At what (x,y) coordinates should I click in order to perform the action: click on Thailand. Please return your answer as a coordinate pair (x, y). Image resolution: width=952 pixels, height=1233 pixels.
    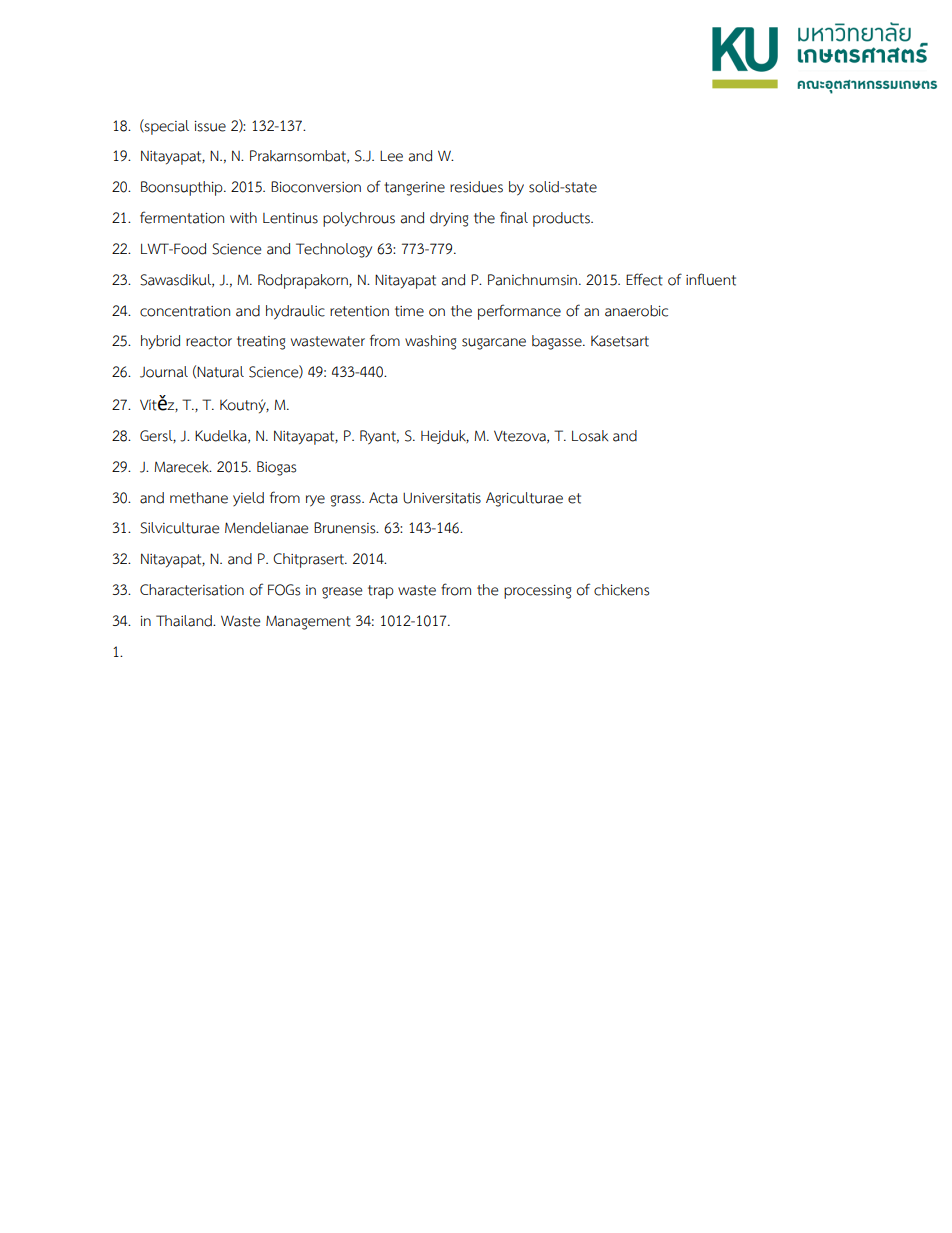
    Looking at the image, I should click on (185, 621).
